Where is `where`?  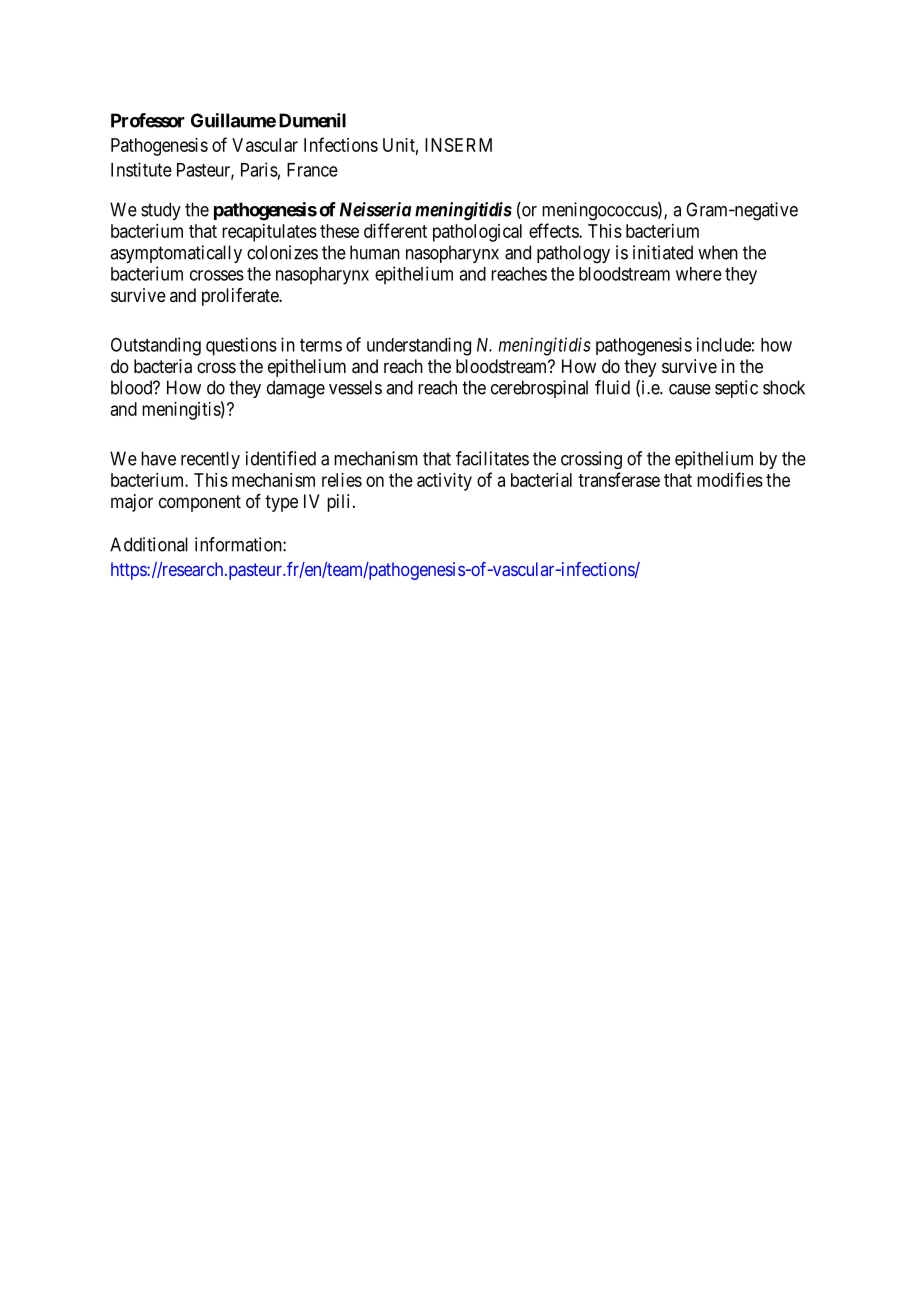
where is located at coordinates (699, 274).
